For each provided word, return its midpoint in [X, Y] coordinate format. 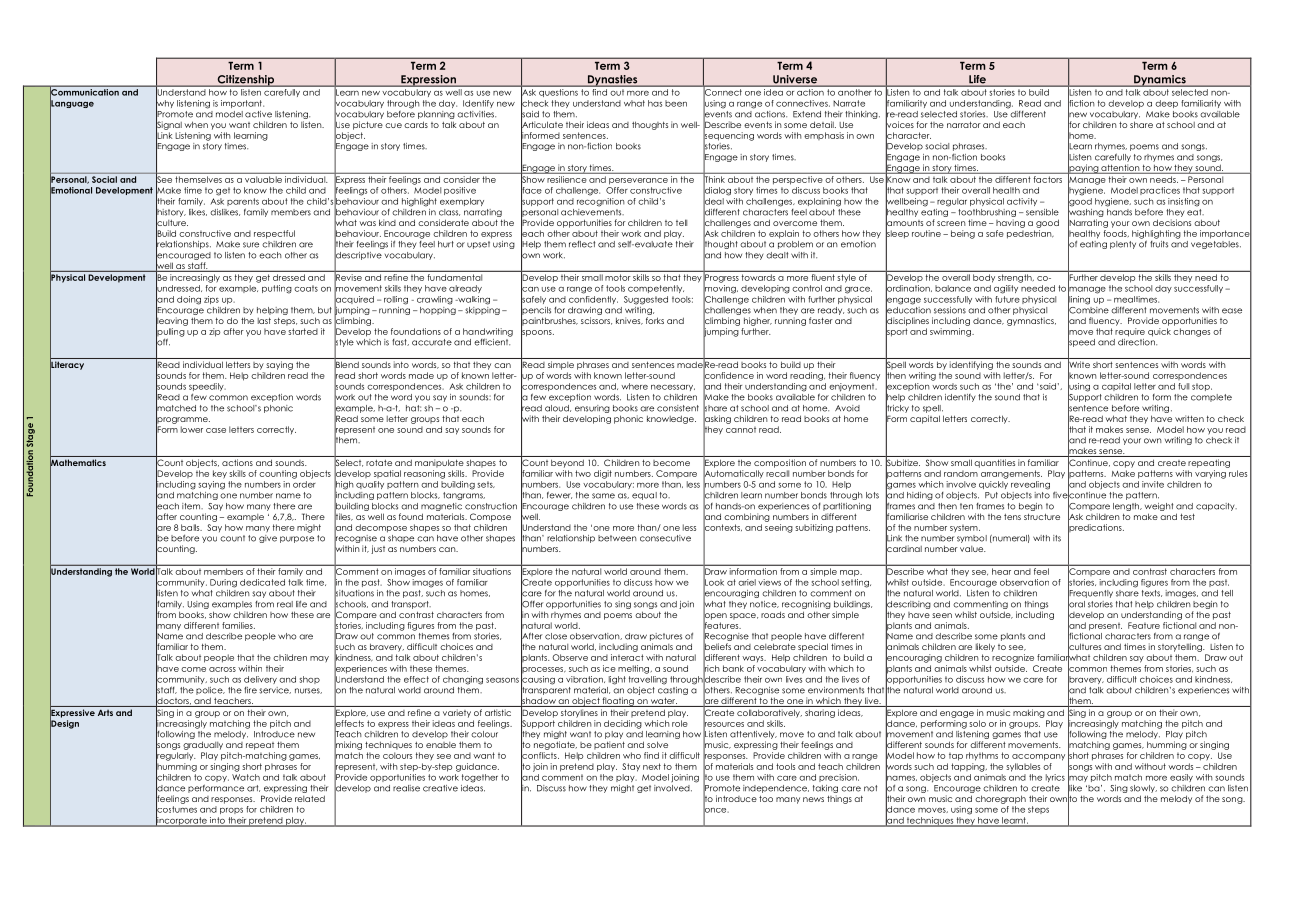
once [716, 810]
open [715, 616]
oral [1076, 604]
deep [1166, 104]
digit [603, 474]
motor [617, 277]
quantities [994, 463]
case [216, 430]
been [676, 103]
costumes [176, 809]
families [238, 625]
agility [1006, 289]
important [242, 104]
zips [211, 300]
